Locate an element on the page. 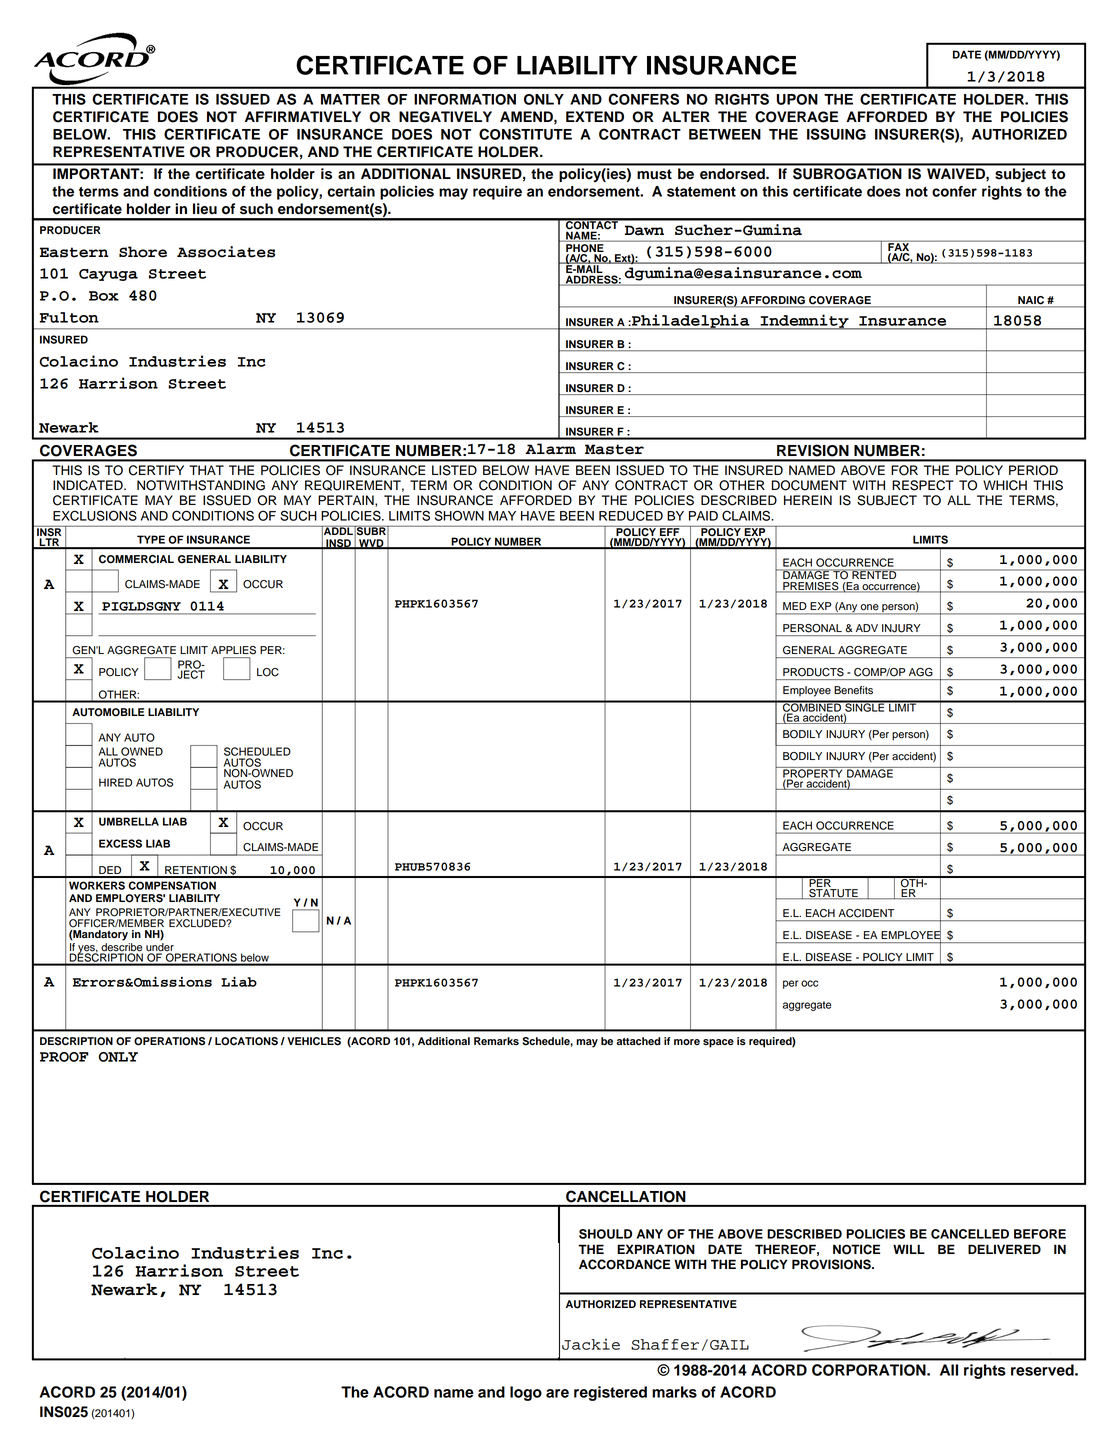 Image resolution: width=1118 pixels, height=1447 pixels. logo is located at coordinates (526, 1393).
